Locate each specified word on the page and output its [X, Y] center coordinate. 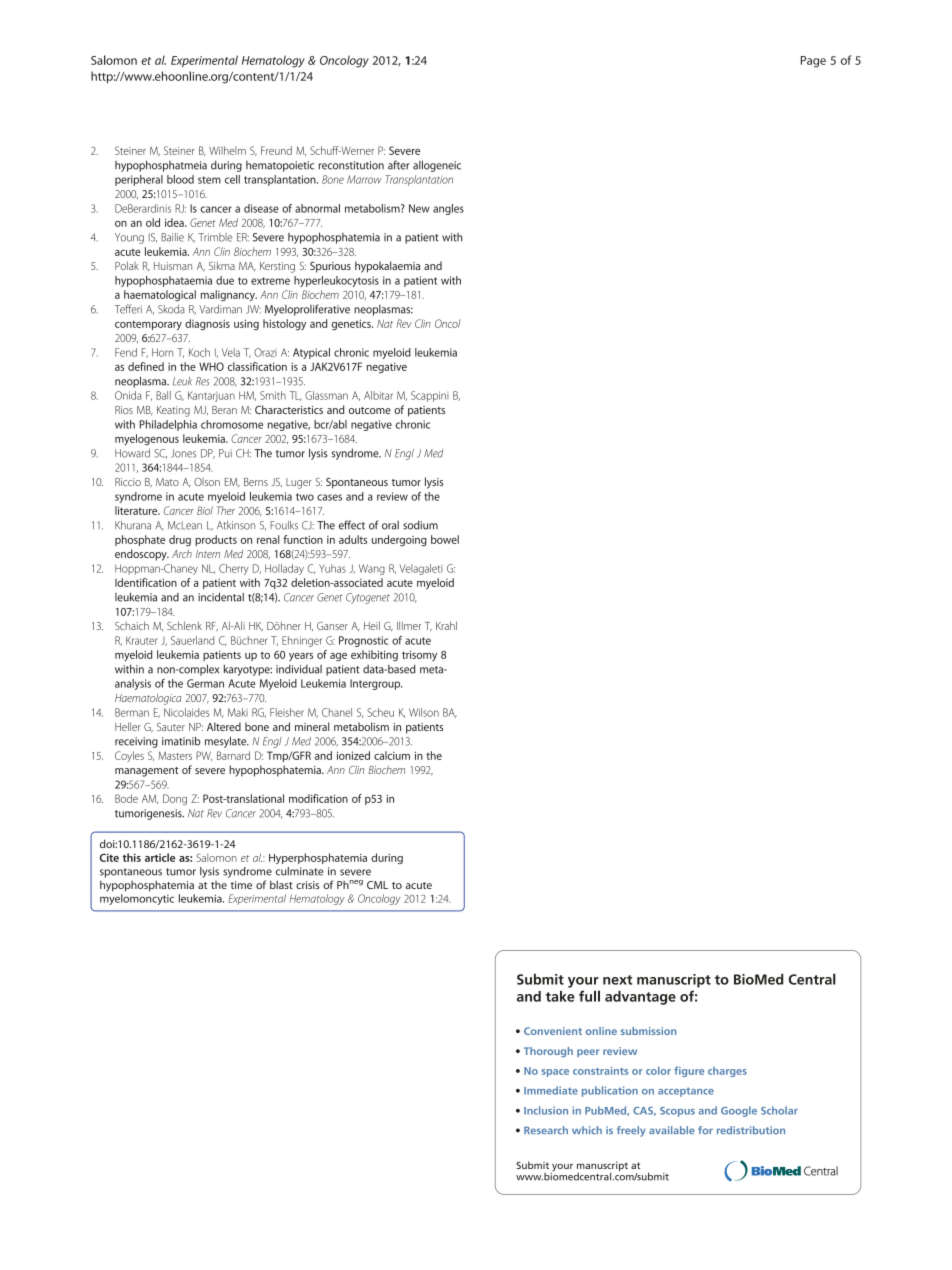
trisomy [419, 655]
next [618, 980]
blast [281, 884]
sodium [420, 525]
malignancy [229, 296]
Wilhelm [227, 150]
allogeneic [437, 166]
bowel [445, 539]
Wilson [424, 712]
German [205, 683]
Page [813, 62]
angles [448, 209]
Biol [205, 510]
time [241, 885]
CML [377, 885]
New [419, 208]
